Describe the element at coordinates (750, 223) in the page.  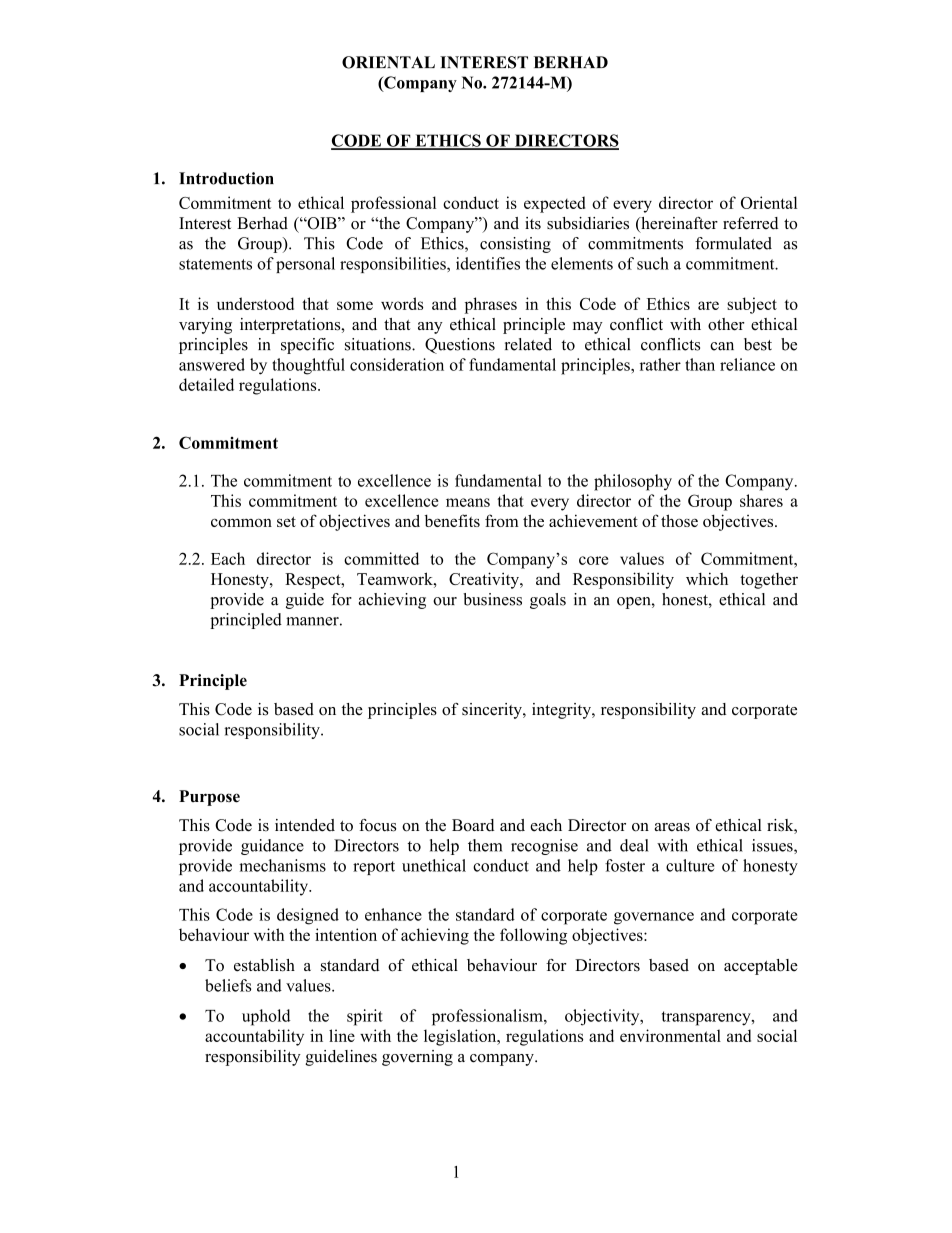
I see `referred` at that location.
